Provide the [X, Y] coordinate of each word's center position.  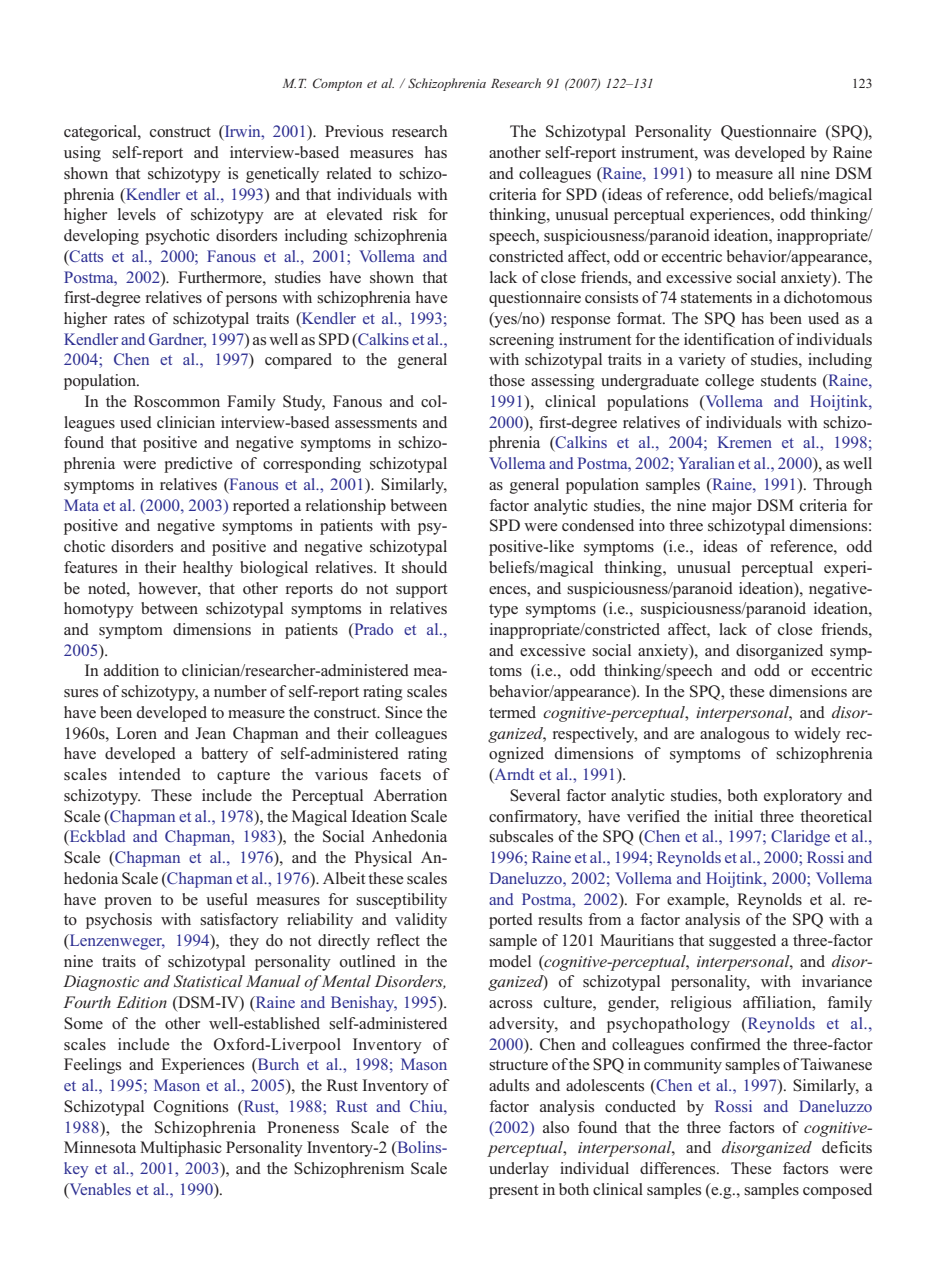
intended [150, 774]
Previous [354, 131]
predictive [198, 465]
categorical [101, 133]
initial [733, 816]
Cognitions [191, 1108]
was [716, 154]
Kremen [745, 442]
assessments [376, 423]
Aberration [410, 795]
